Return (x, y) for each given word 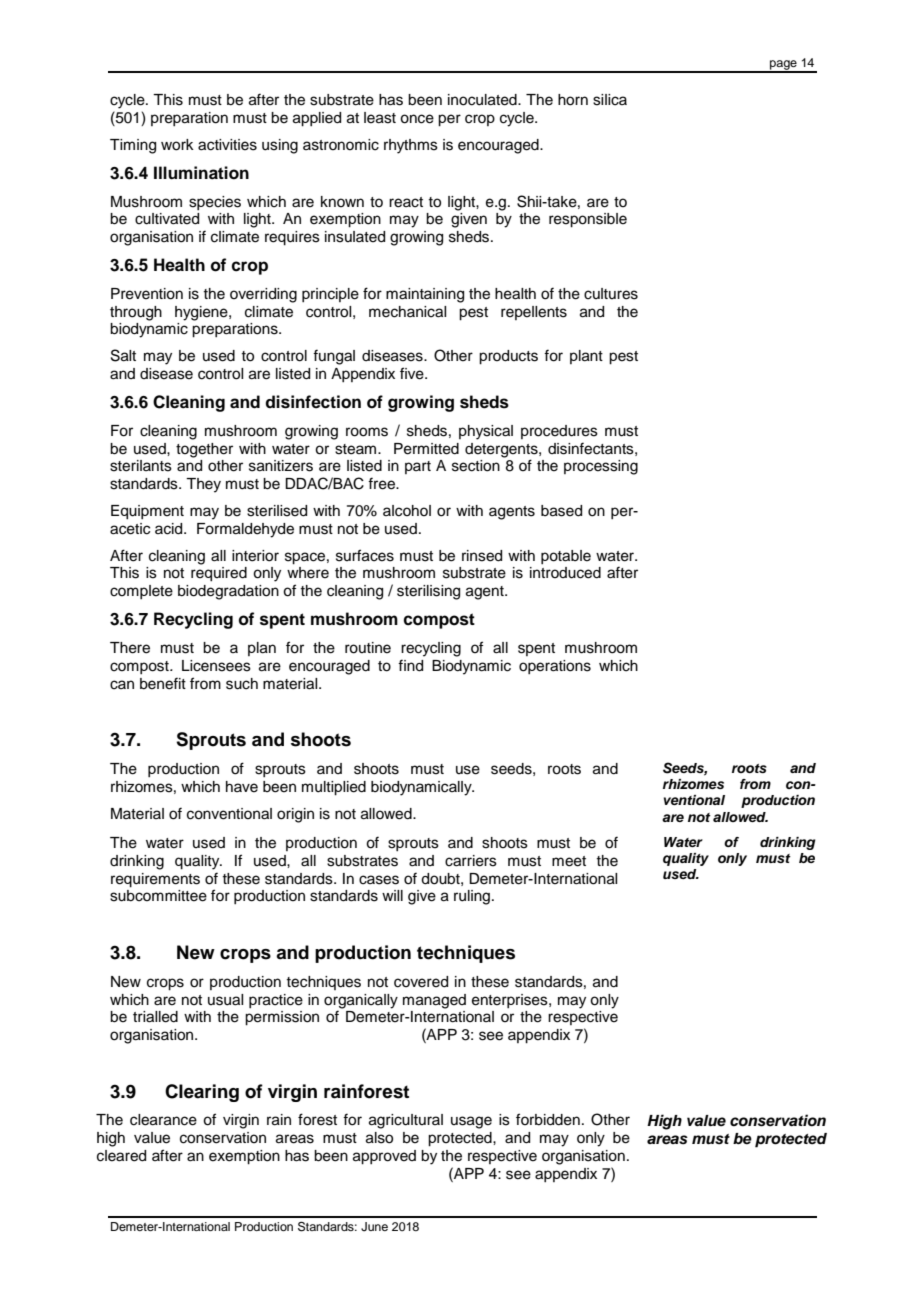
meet (569, 861)
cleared (121, 1156)
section (476, 466)
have (242, 787)
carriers (471, 861)
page (783, 66)
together (204, 450)
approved (384, 1157)
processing (601, 467)
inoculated (483, 100)
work (177, 145)
